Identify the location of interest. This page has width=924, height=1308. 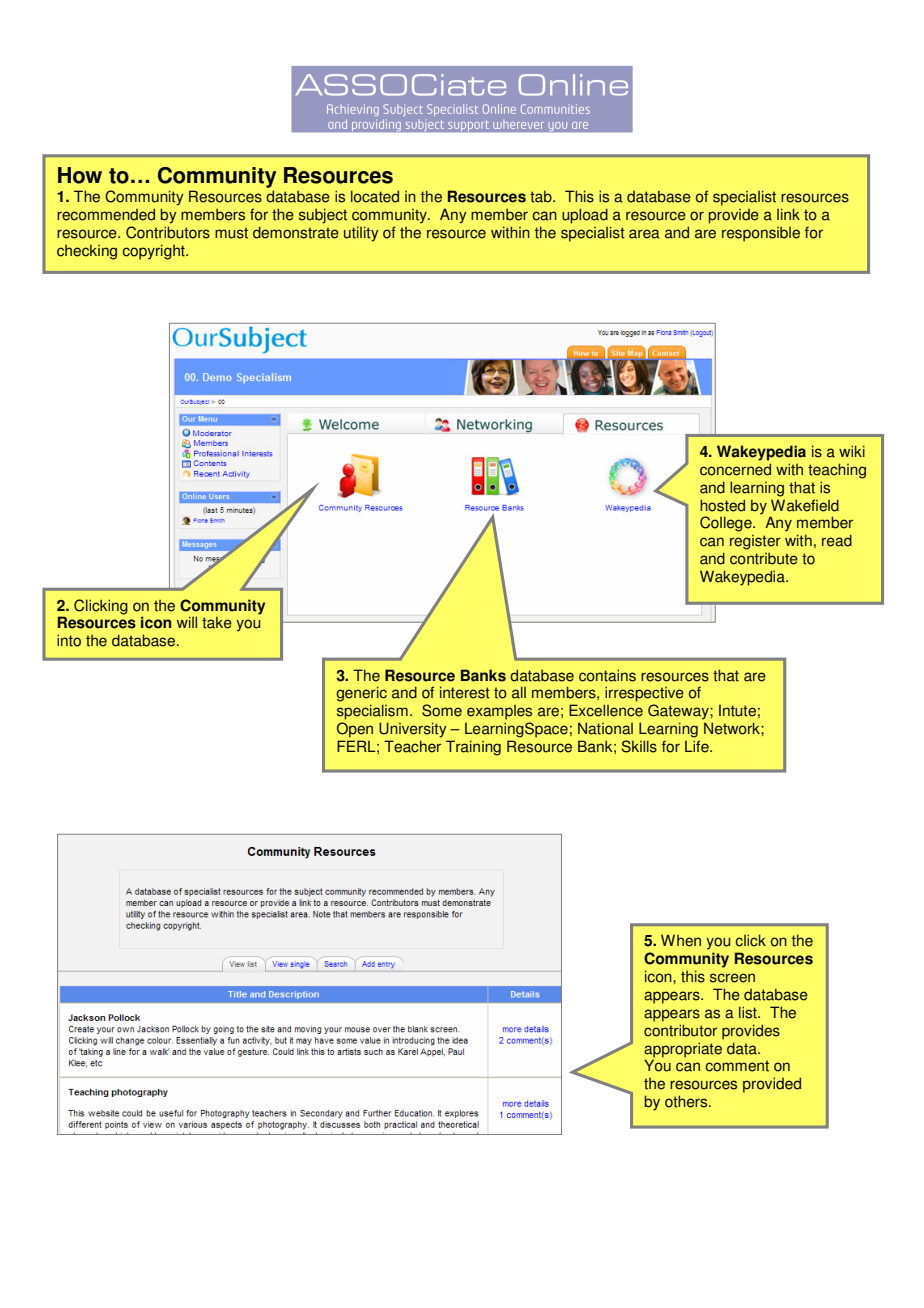
(465, 692).
